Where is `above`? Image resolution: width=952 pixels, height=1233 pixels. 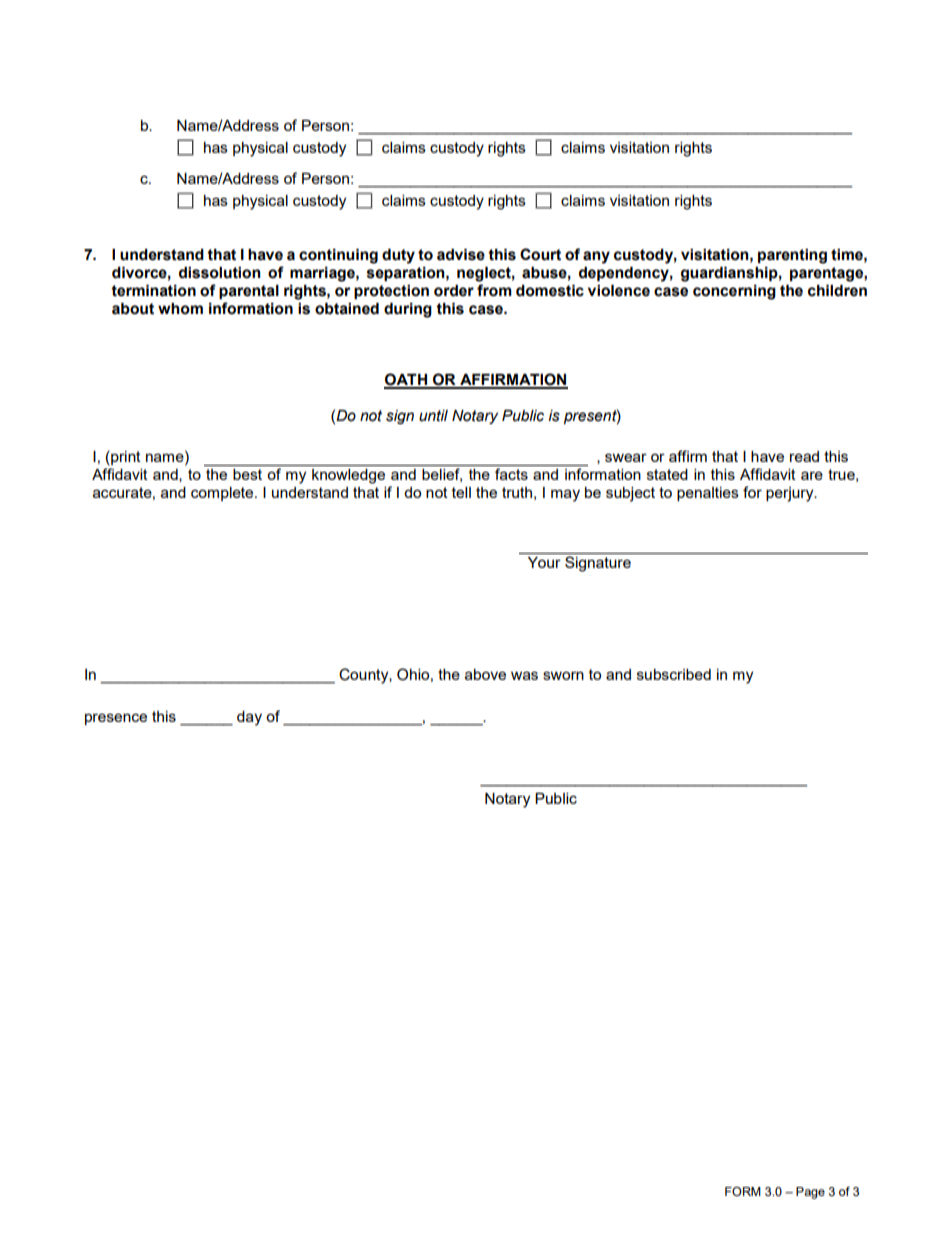 above is located at coordinates (485, 674).
